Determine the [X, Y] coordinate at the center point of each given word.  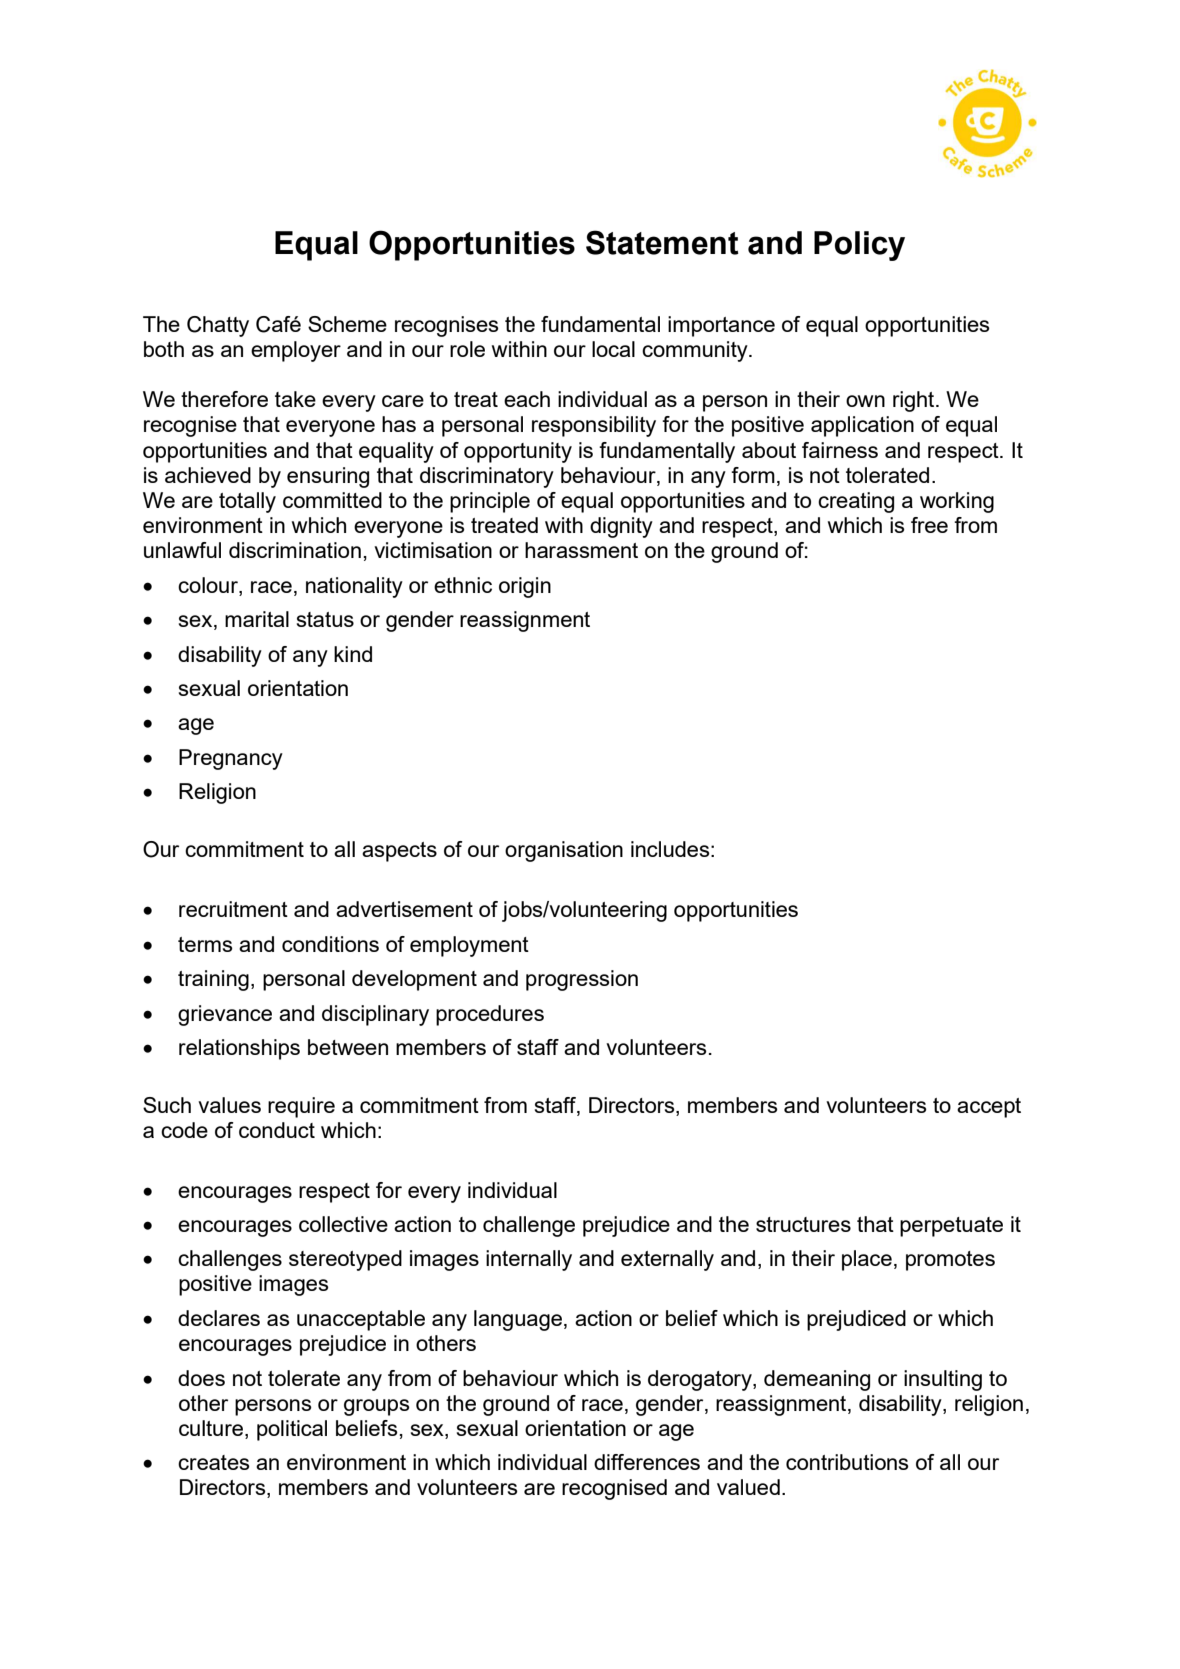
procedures [490, 1015]
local [613, 349]
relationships [239, 1049]
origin [525, 587]
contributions [847, 1462]
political [292, 1430]
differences [647, 1462]
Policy [859, 246]
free [929, 525]
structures [803, 1224]
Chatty [218, 326]
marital [257, 619]
